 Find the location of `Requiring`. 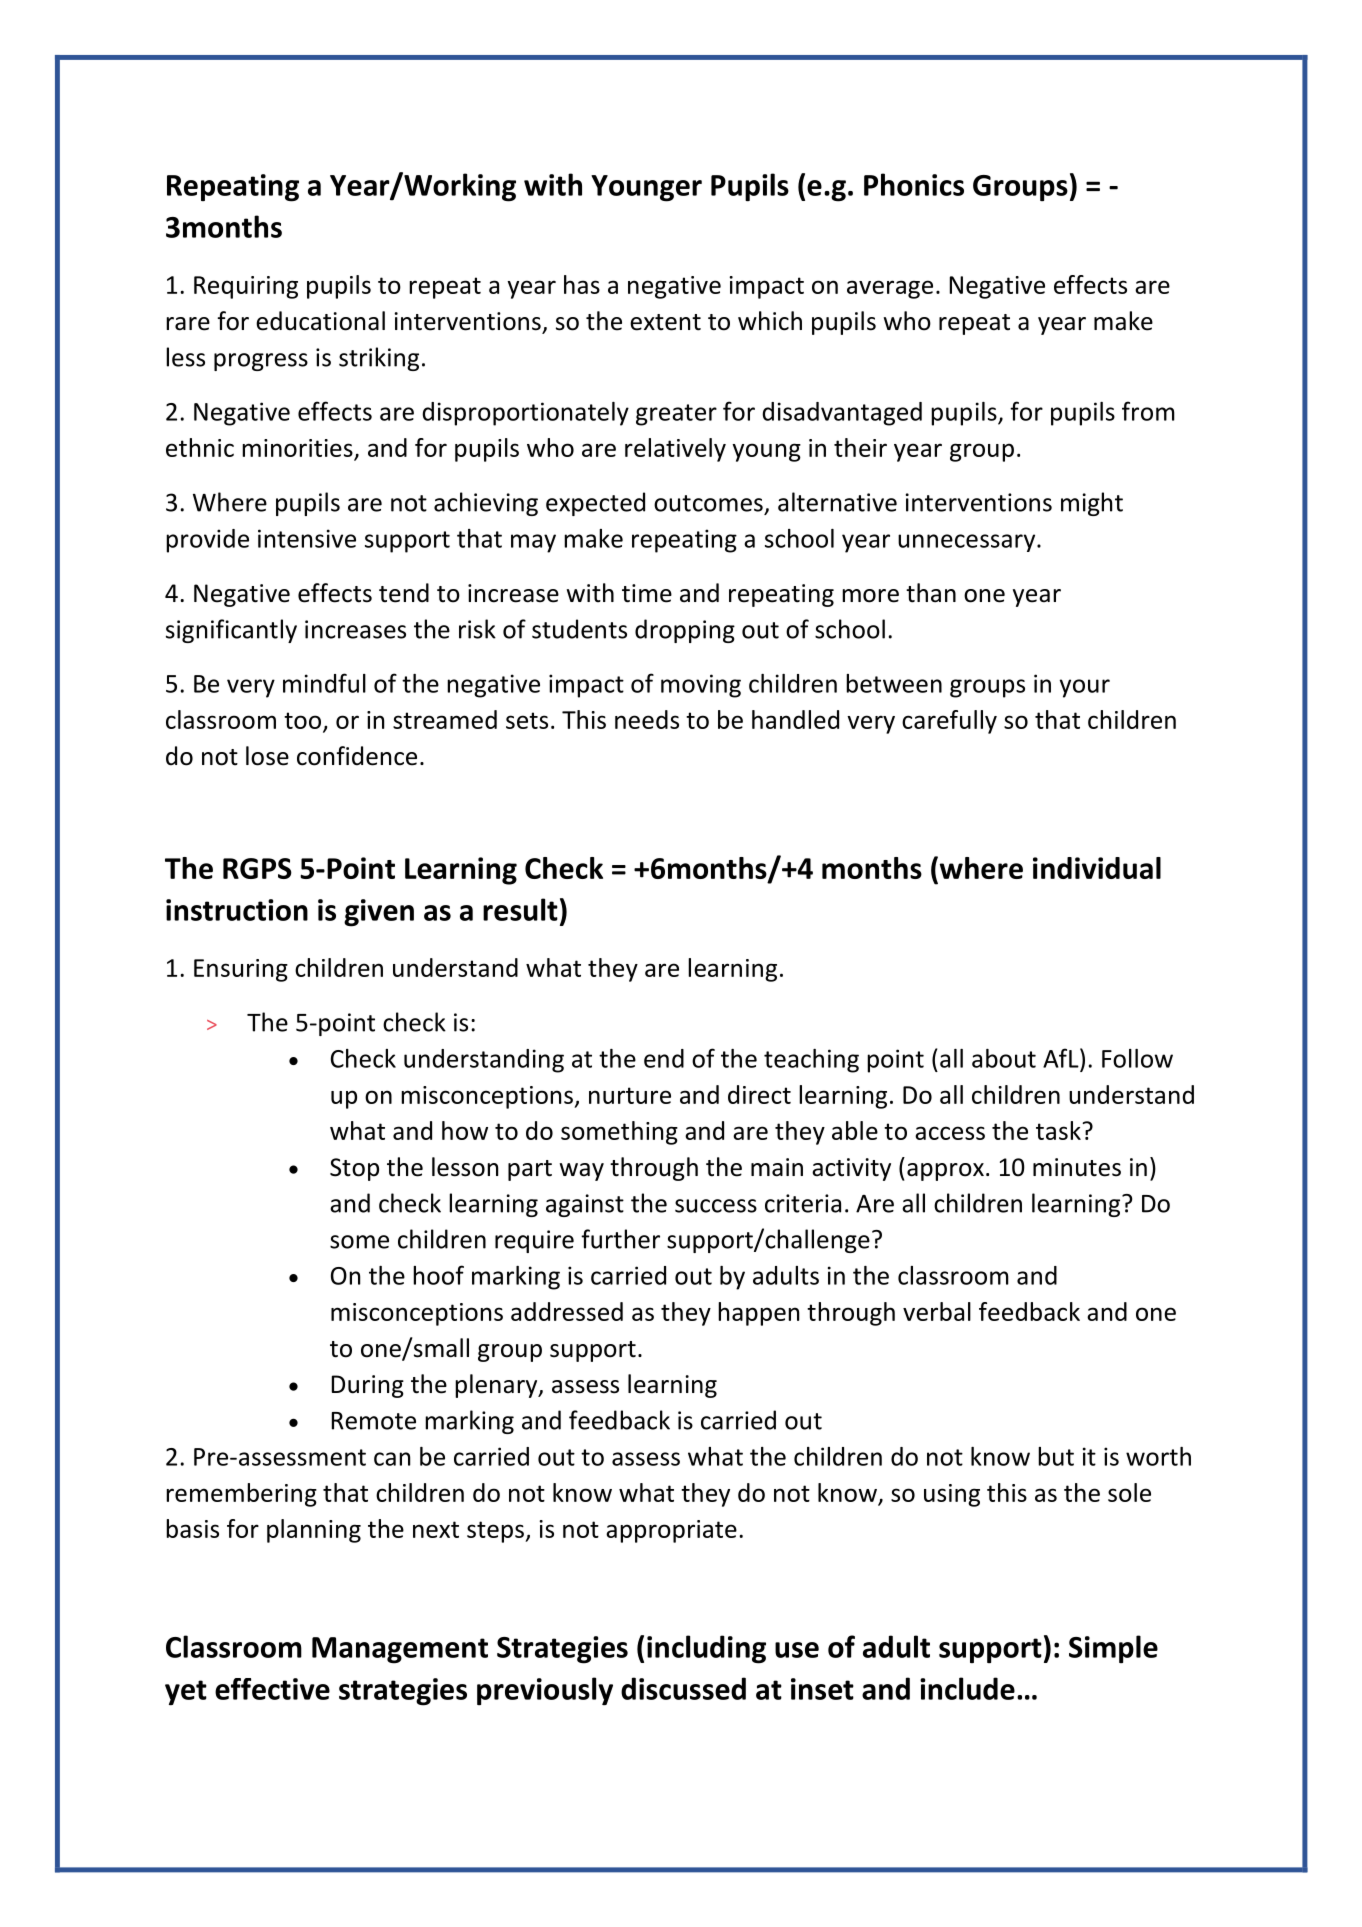

Requiring is located at coordinates (246, 287).
